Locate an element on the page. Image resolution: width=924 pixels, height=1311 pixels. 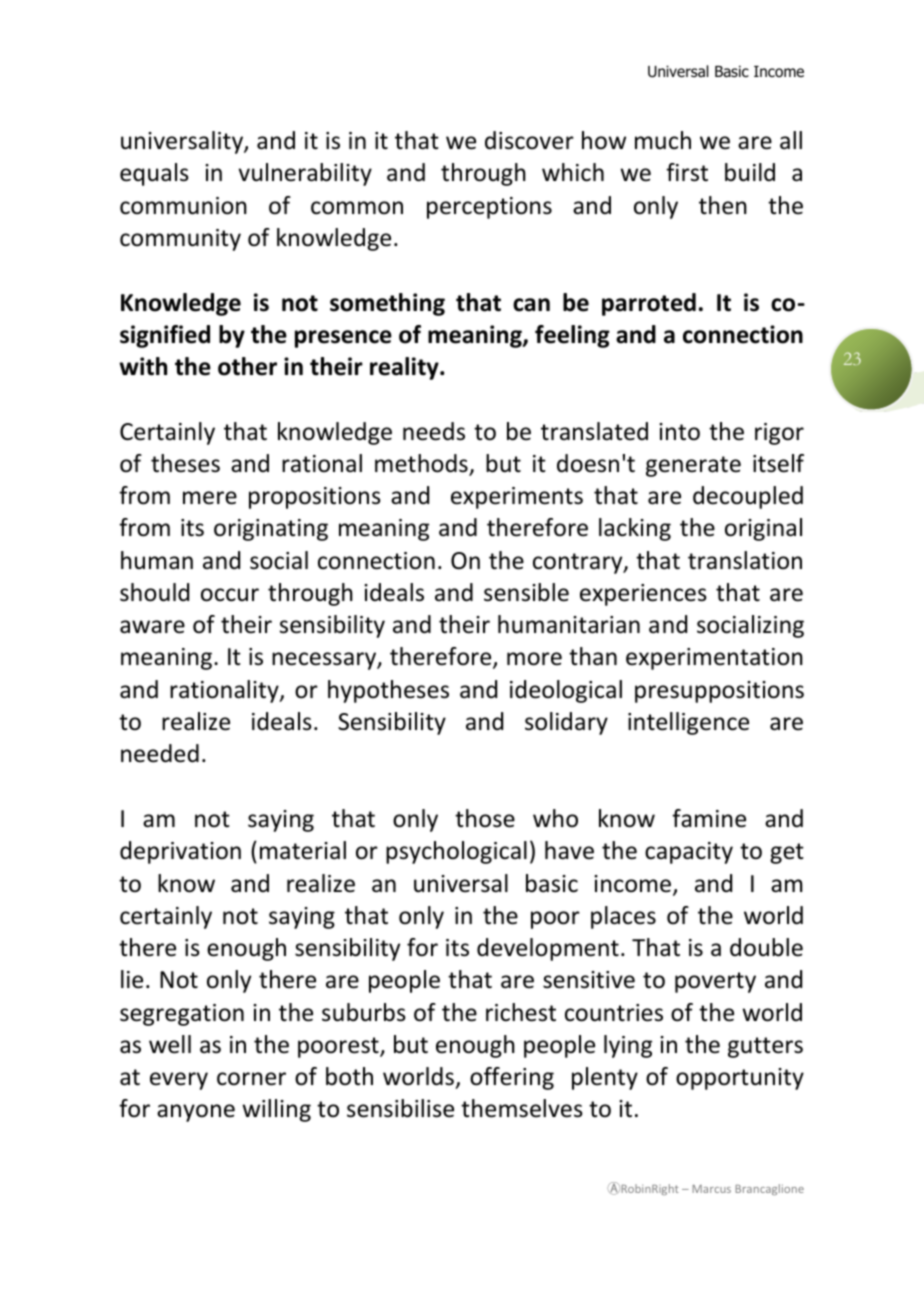
perceptions is located at coordinates (489, 208).
